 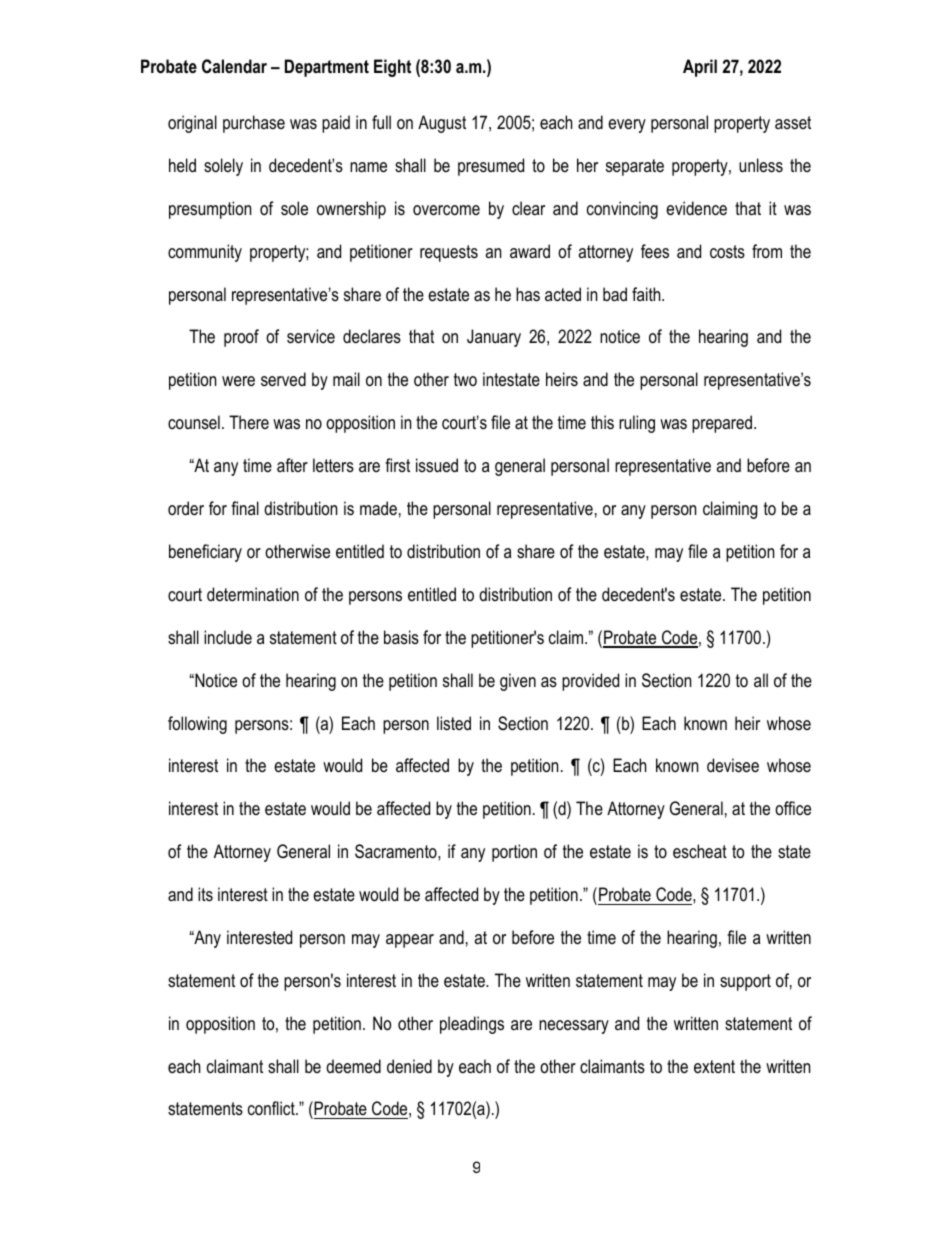 What do you see at coordinates (700, 68) in the screenshot?
I see `April` at bounding box center [700, 68].
